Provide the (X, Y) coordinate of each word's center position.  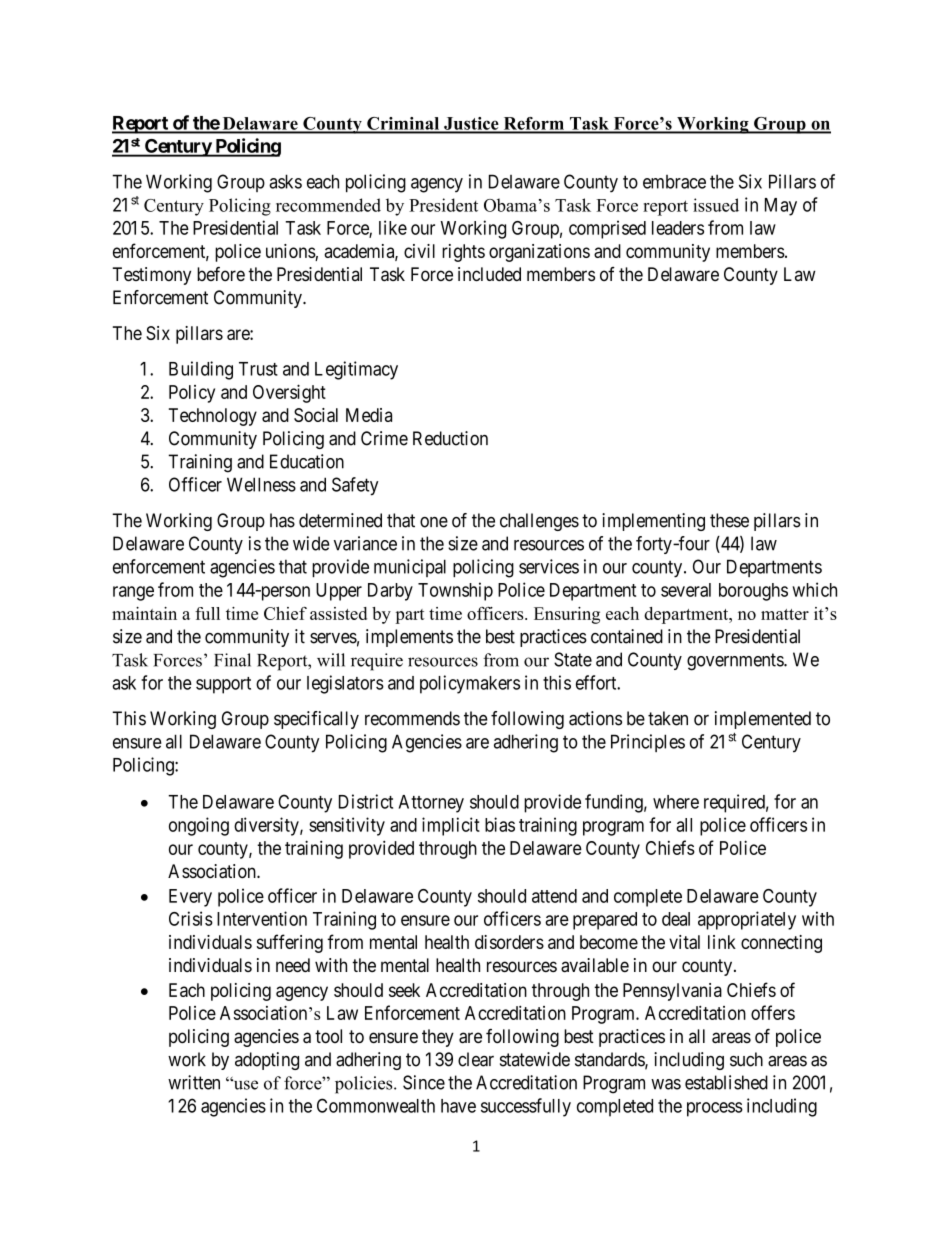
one (434, 522)
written (194, 1082)
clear (476, 1059)
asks (285, 181)
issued (716, 205)
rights (463, 253)
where (676, 802)
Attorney (431, 804)
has (282, 520)
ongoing (199, 826)
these (729, 520)
